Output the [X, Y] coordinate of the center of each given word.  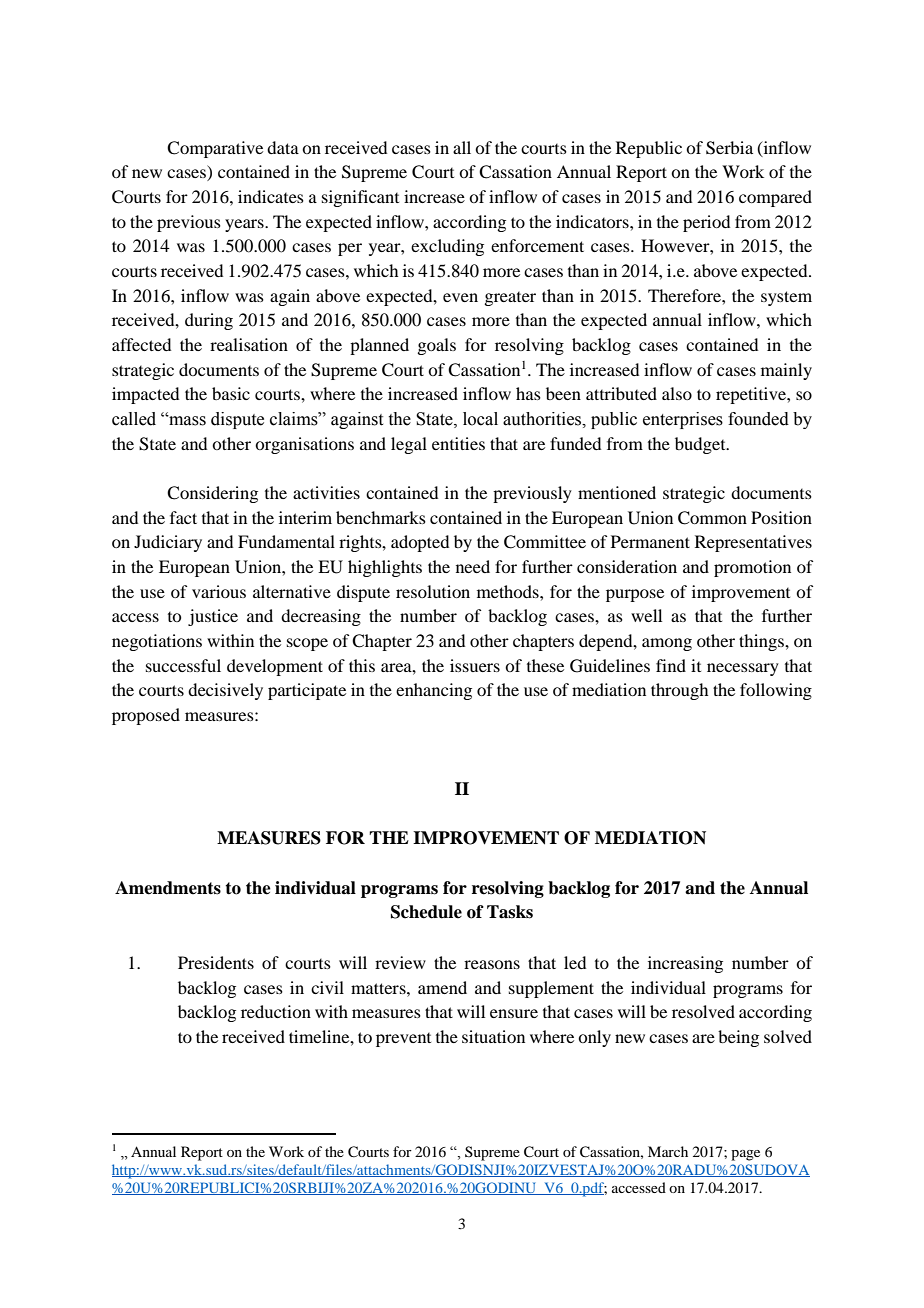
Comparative [215, 149]
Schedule [426, 912]
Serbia [729, 148]
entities [458, 443]
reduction [276, 1011]
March [668, 1151]
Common [712, 518]
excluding [447, 247]
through [679, 691]
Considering [212, 494]
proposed [146, 716]
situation [493, 1036]
